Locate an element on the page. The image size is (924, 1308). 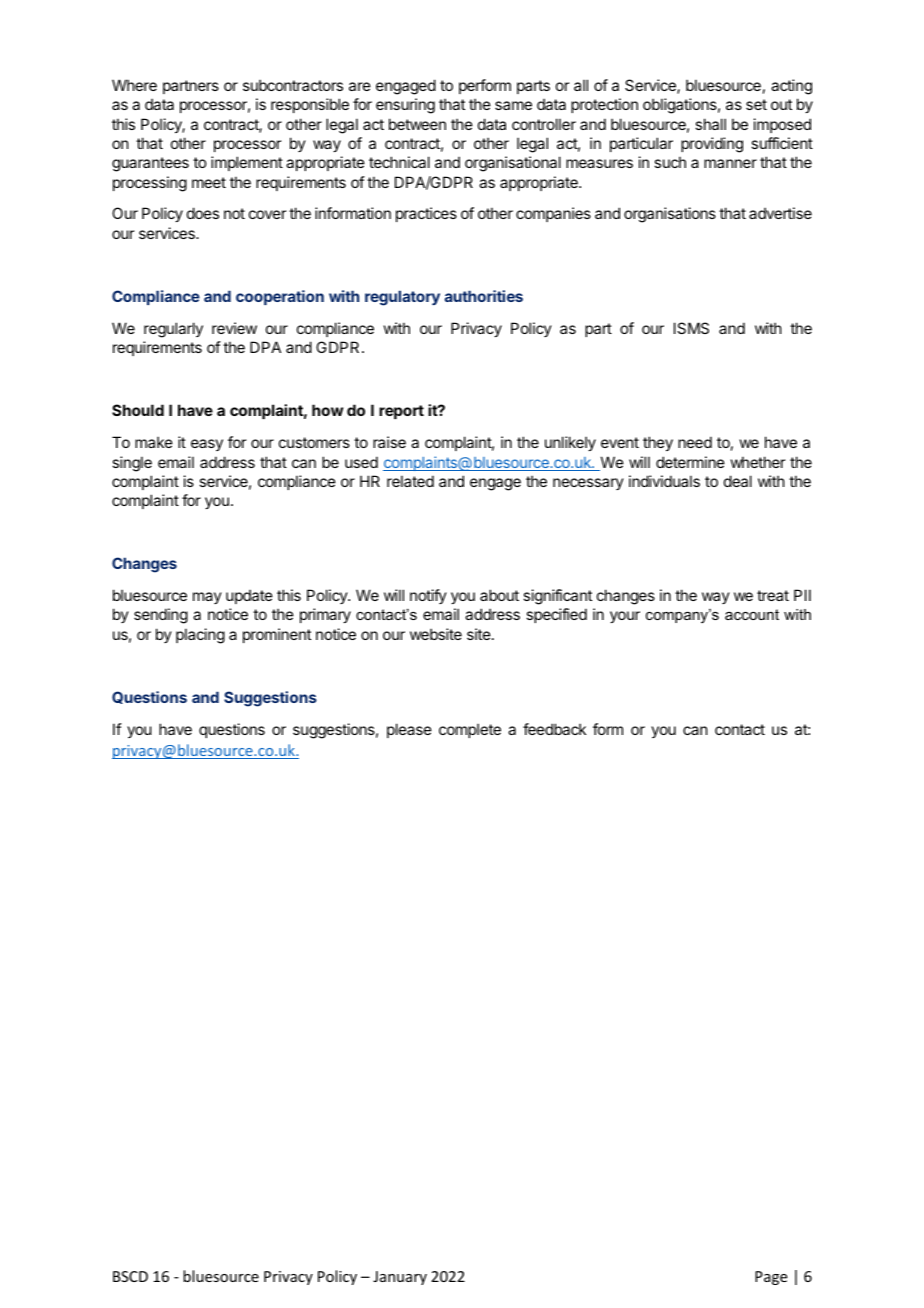
prominent is located at coordinates (277, 635).
